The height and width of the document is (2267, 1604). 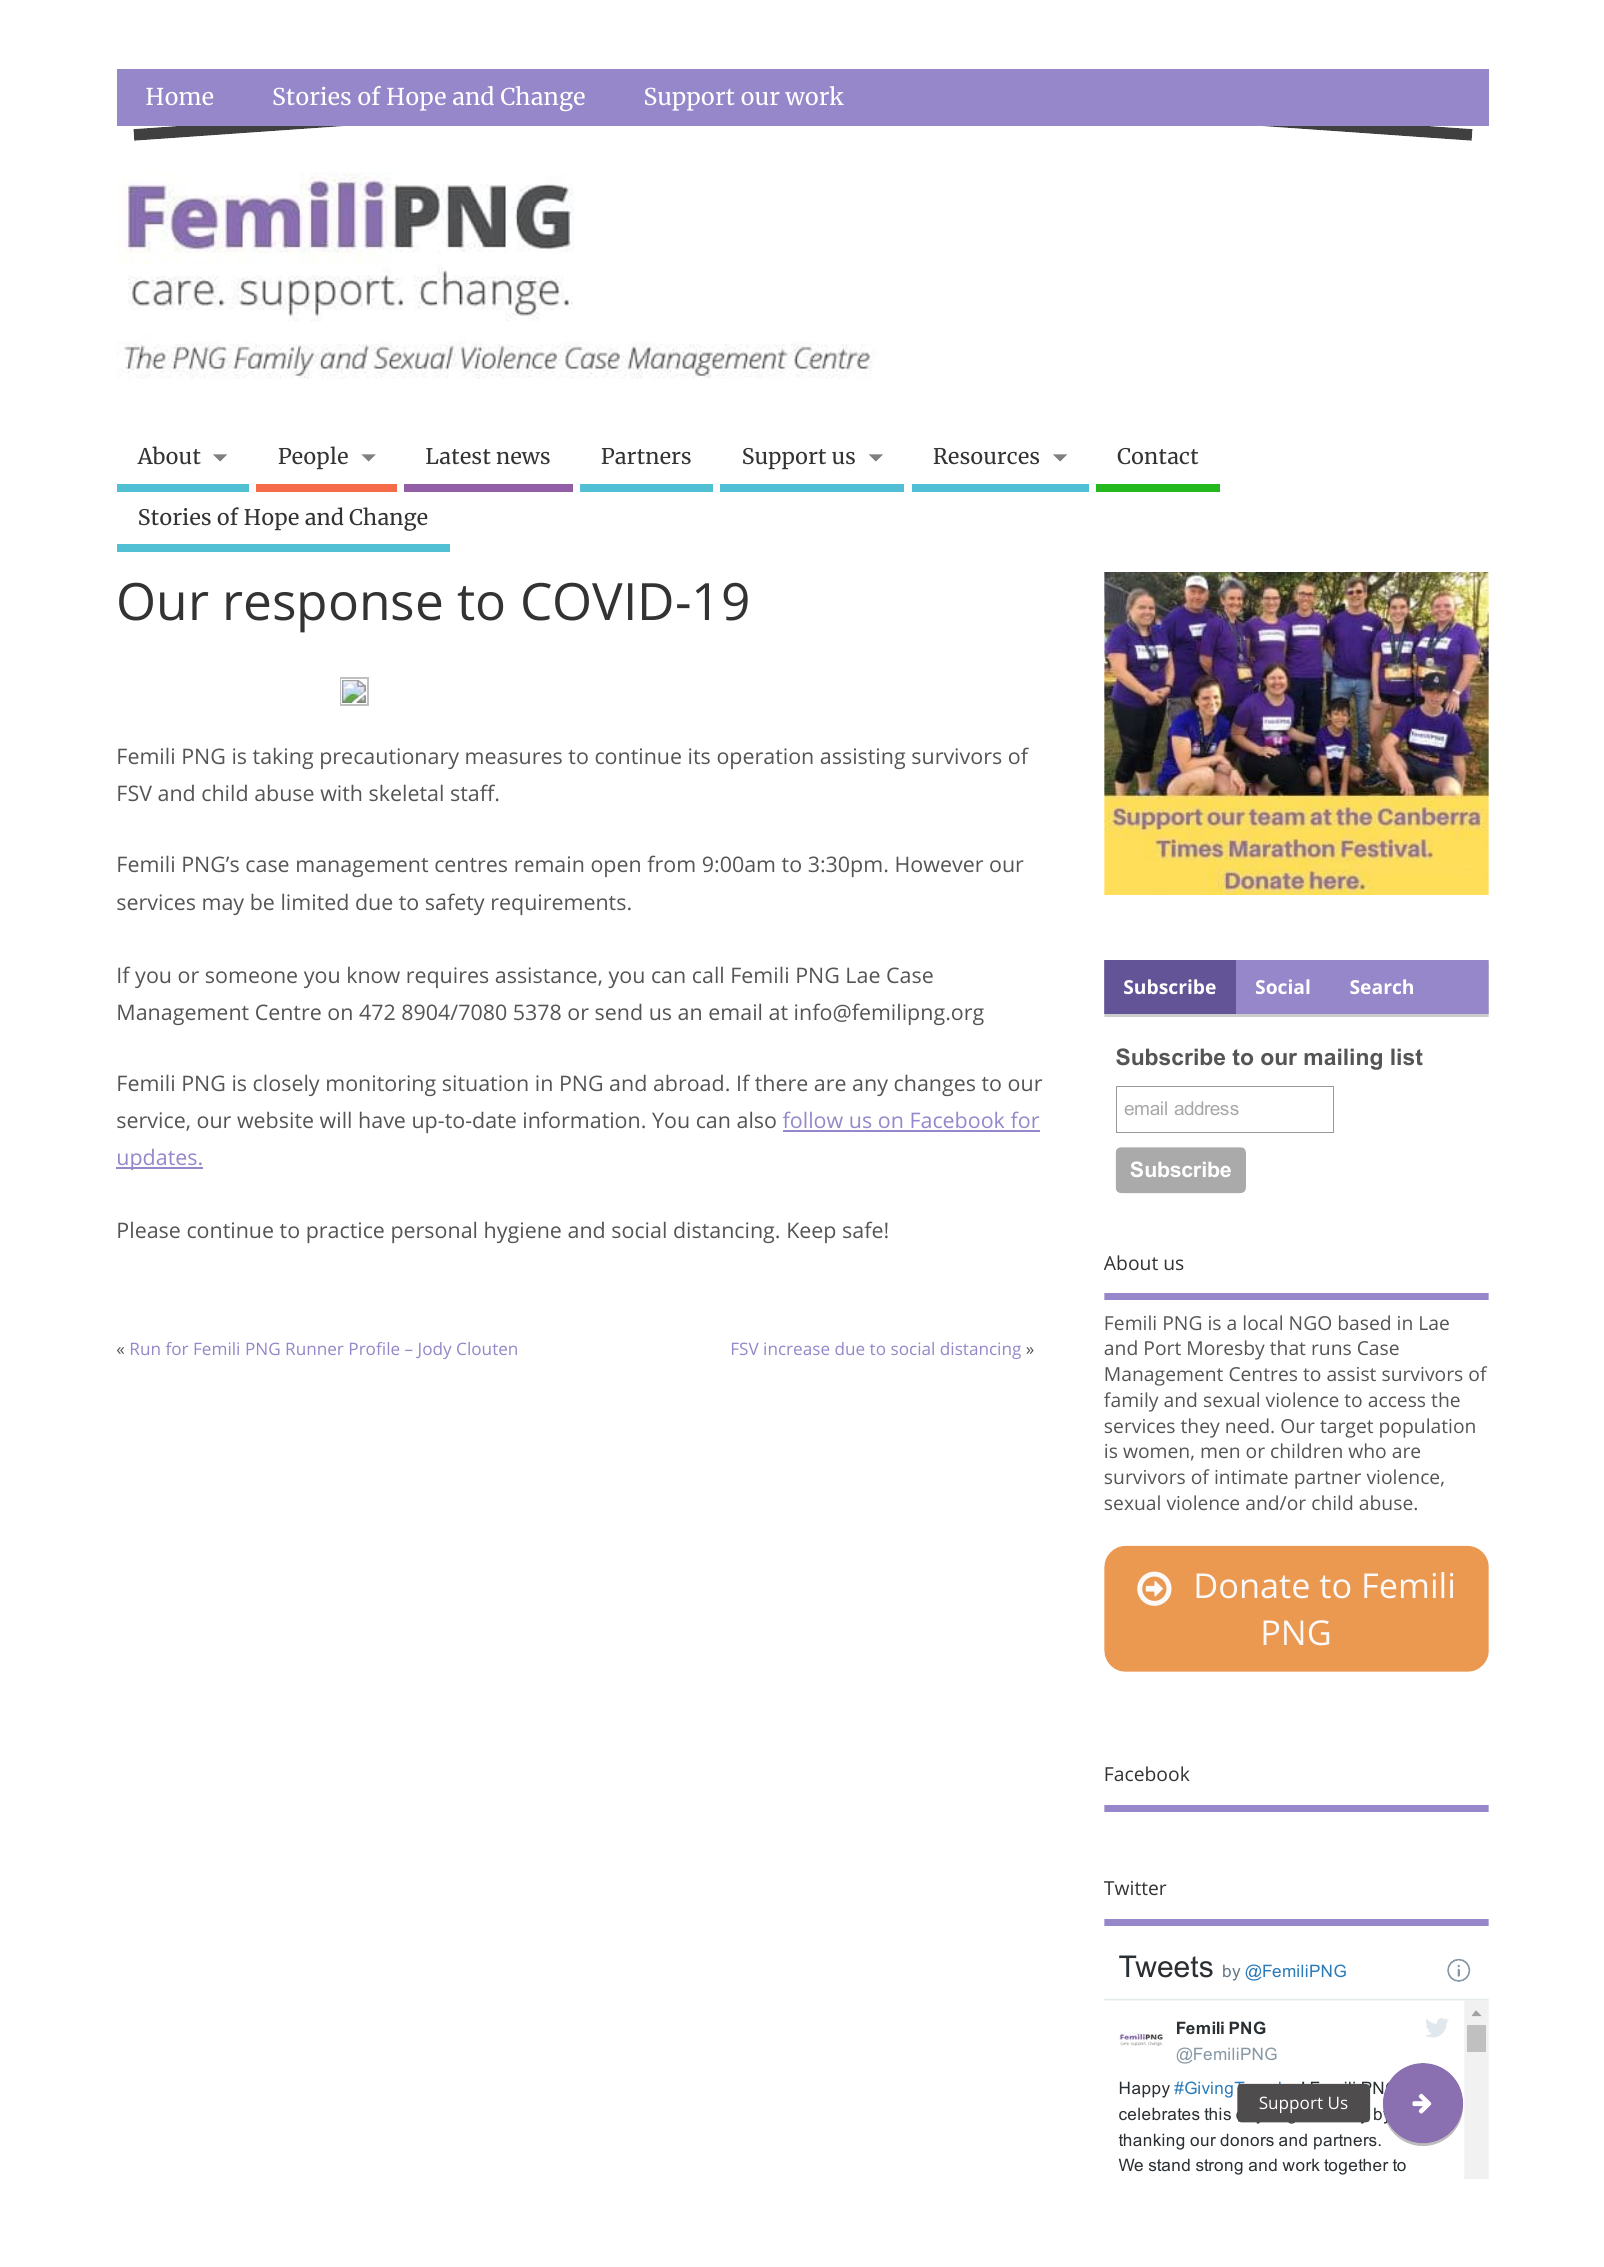 I want to click on thanking, so click(x=1151, y=2141).
